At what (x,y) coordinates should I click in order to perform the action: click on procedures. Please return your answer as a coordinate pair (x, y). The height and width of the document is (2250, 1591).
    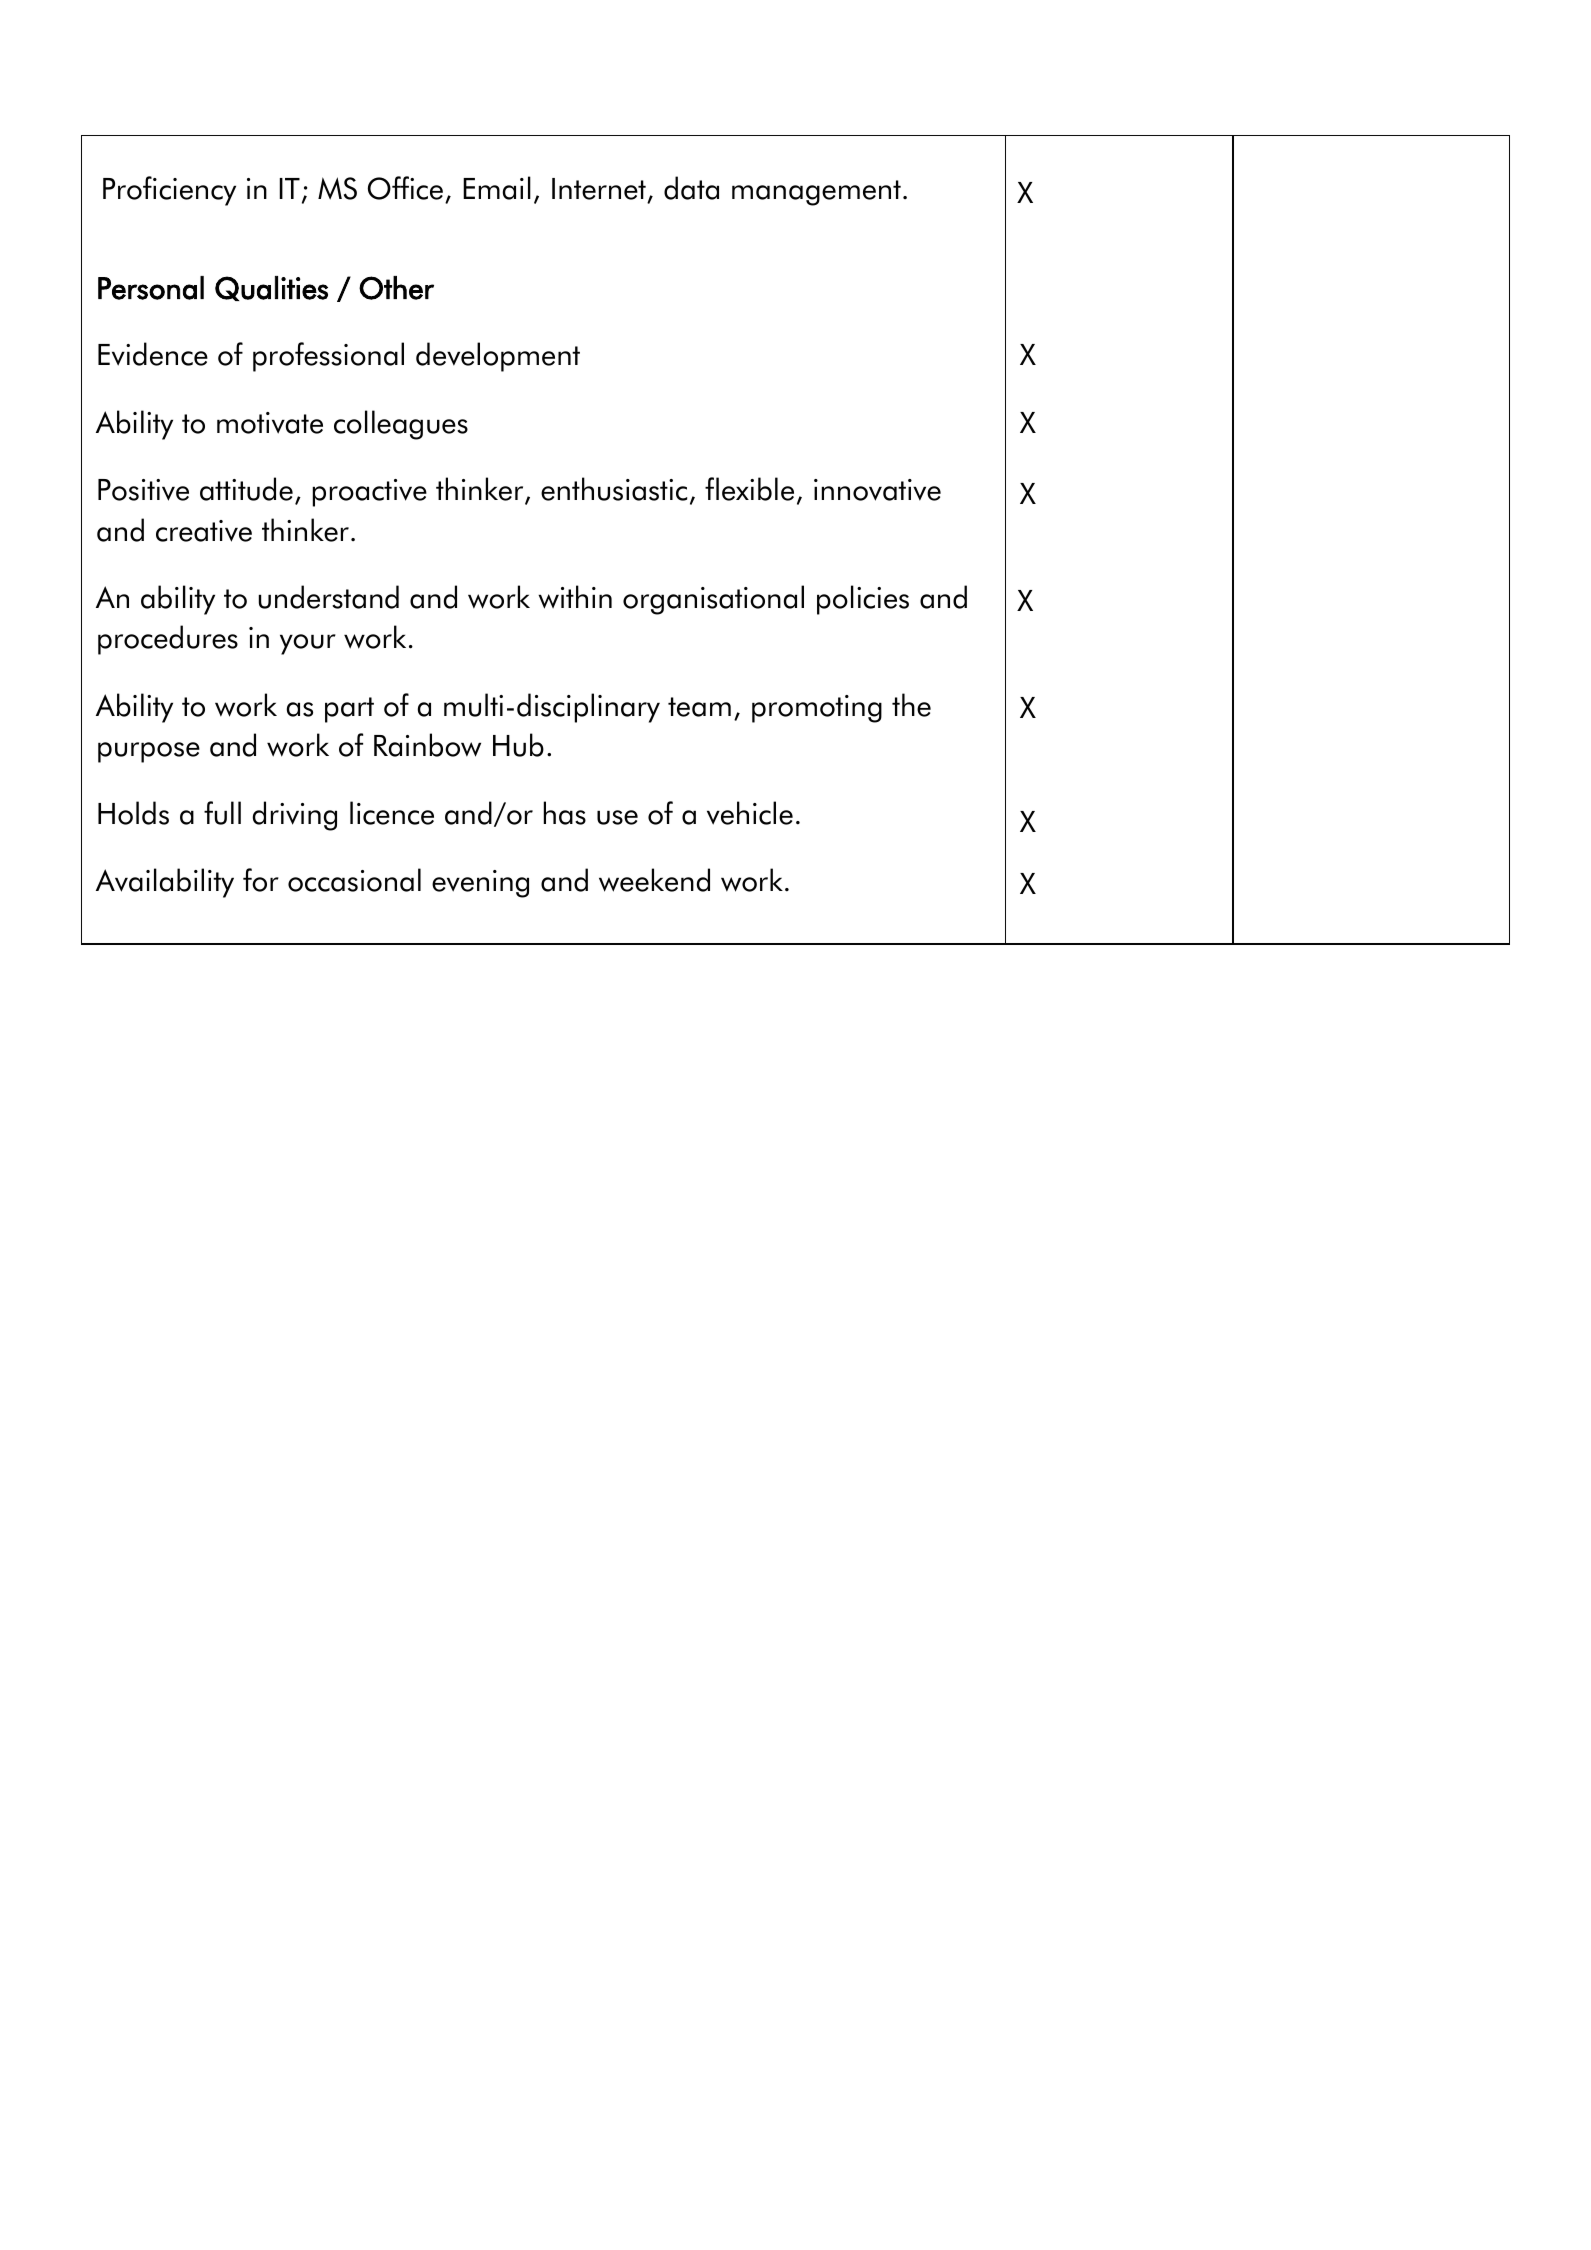
    Looking at the image, I should click on (168, 640).
